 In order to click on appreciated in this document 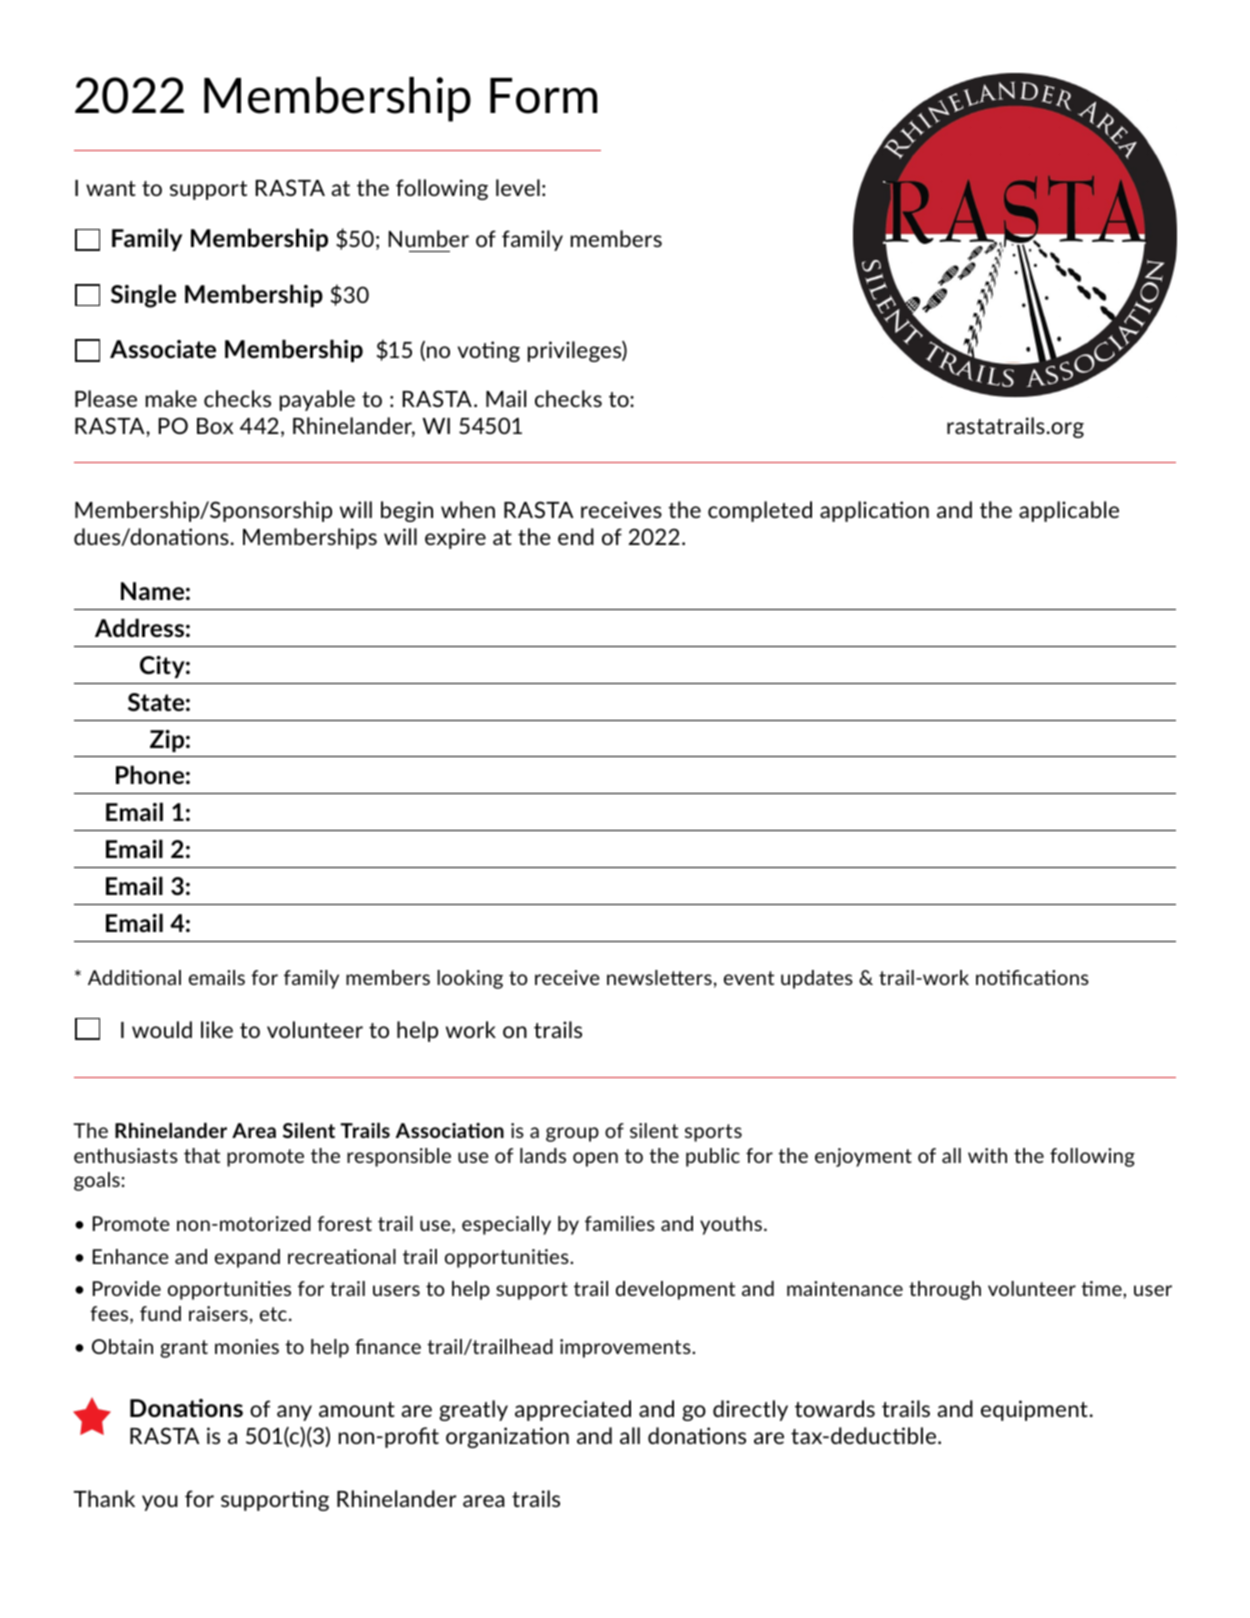, I will do `click(573, 1410)`.
